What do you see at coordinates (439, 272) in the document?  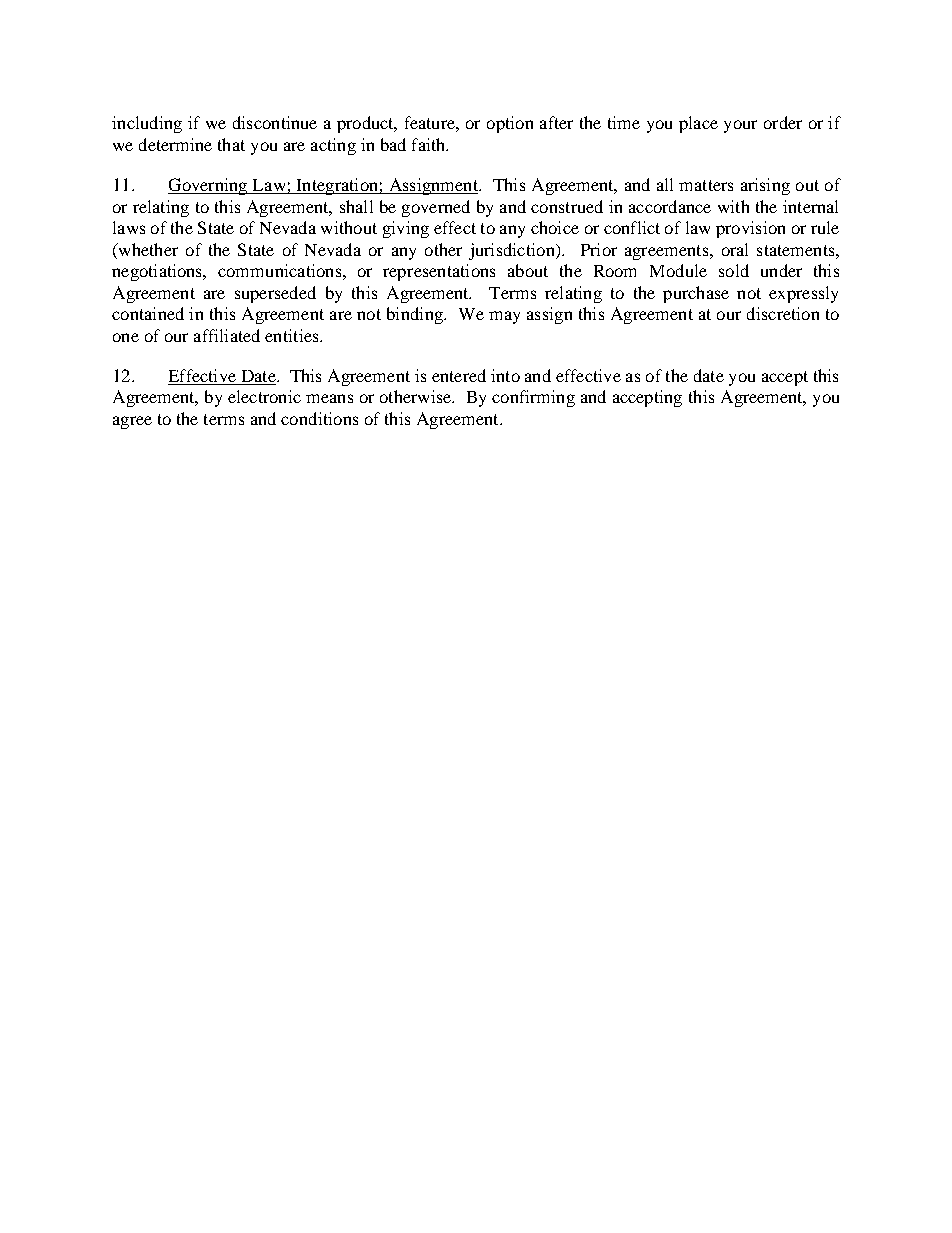 I see `representations` at bounding box center [439, 272].
